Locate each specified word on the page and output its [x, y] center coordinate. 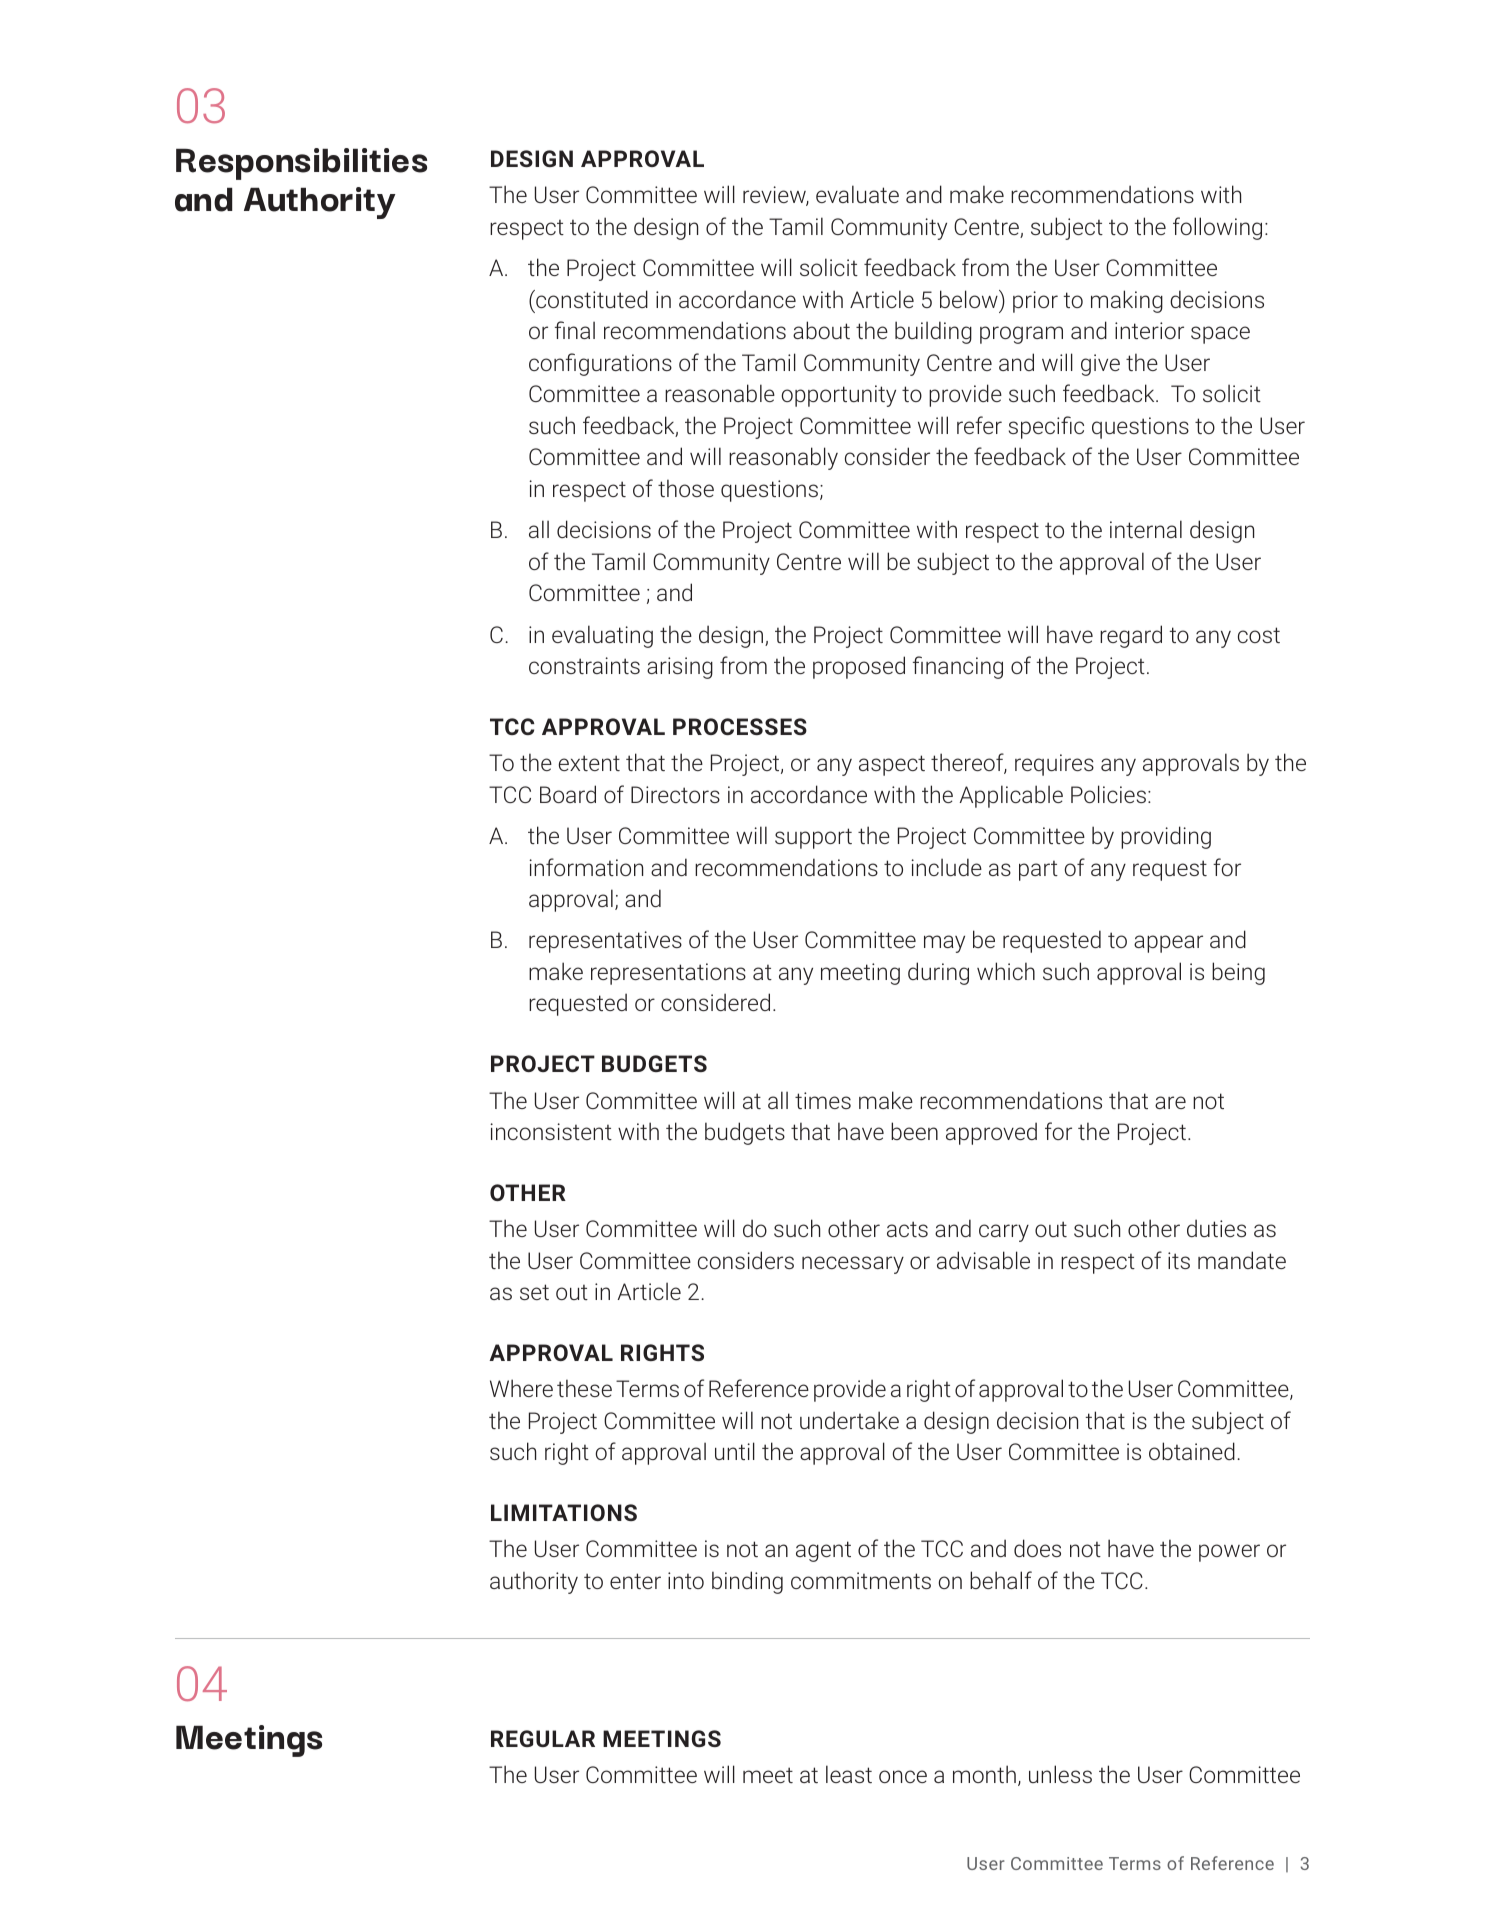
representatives [605, 942]
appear [1168, 944]
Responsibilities [301, 164]
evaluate [857, 194]
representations [668, 974]
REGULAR [543, 1738]
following [1217, 228]
